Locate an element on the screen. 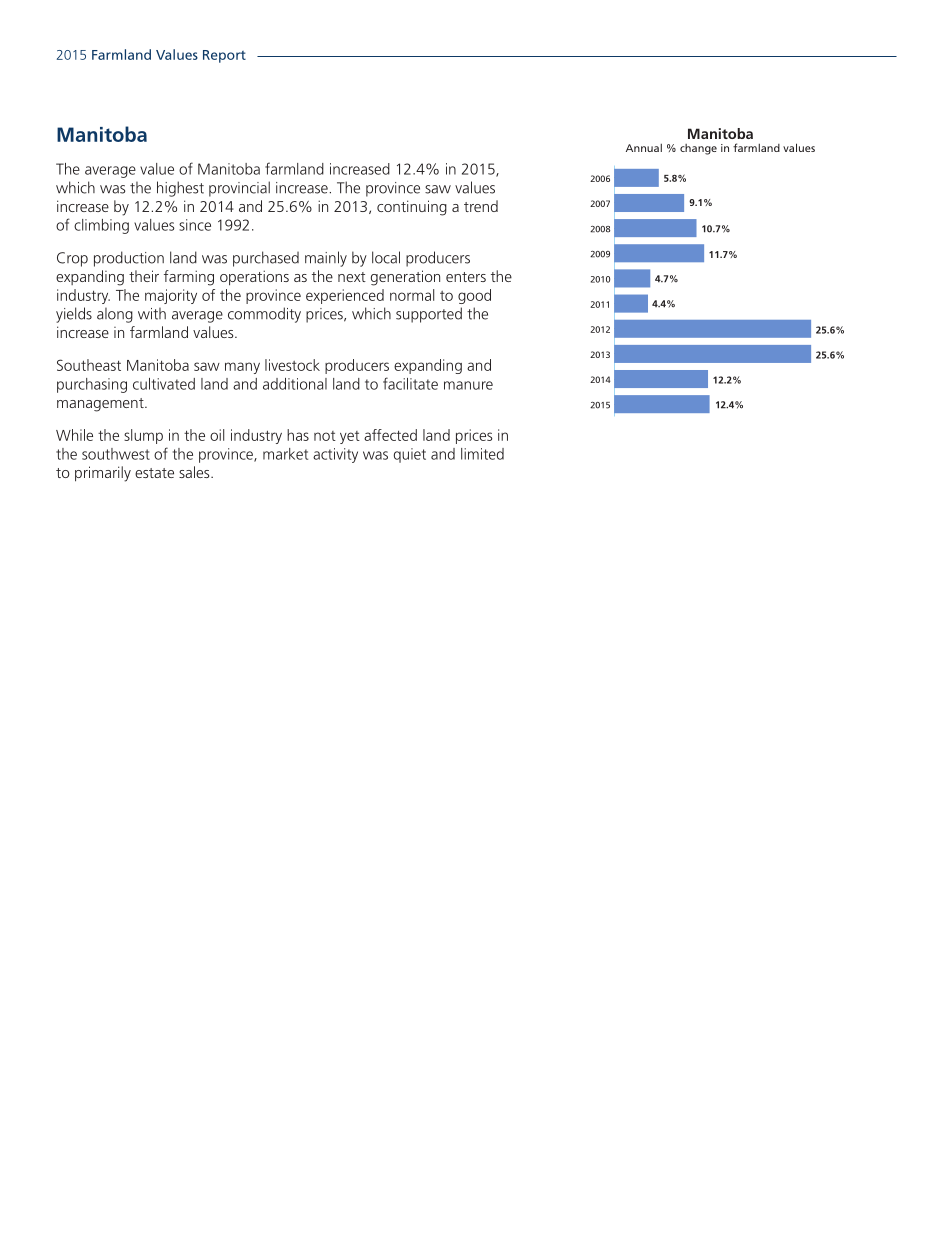 This screenshot has width=952, height=1233. local is located at coordinates (386, 257).
